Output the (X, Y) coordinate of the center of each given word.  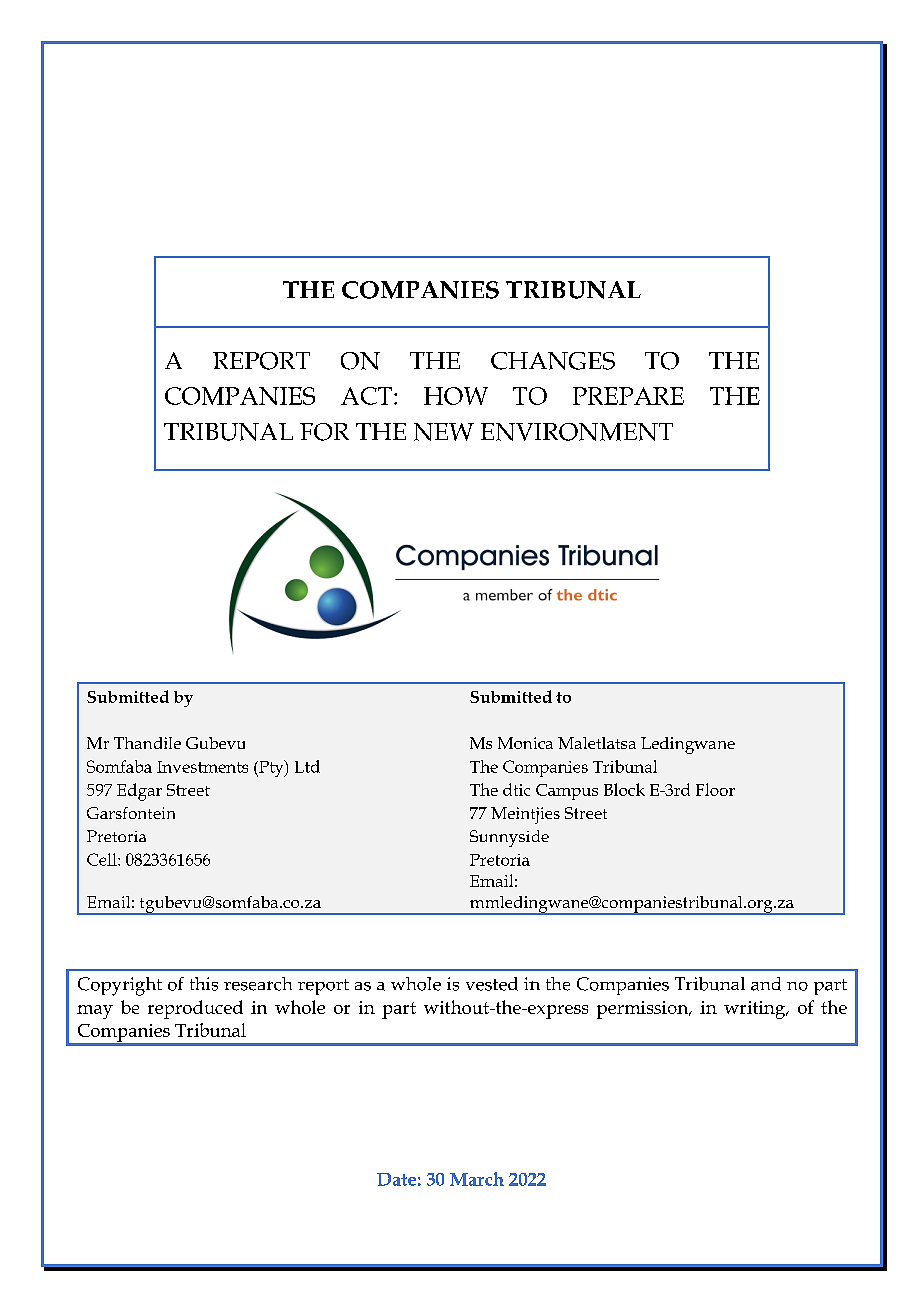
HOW (456, 396)
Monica (525, 743)
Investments (202, 767)
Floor (715, 789)
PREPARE (628, 396)
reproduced (195, 1009)
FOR (324, 432)
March (477, 1179)
